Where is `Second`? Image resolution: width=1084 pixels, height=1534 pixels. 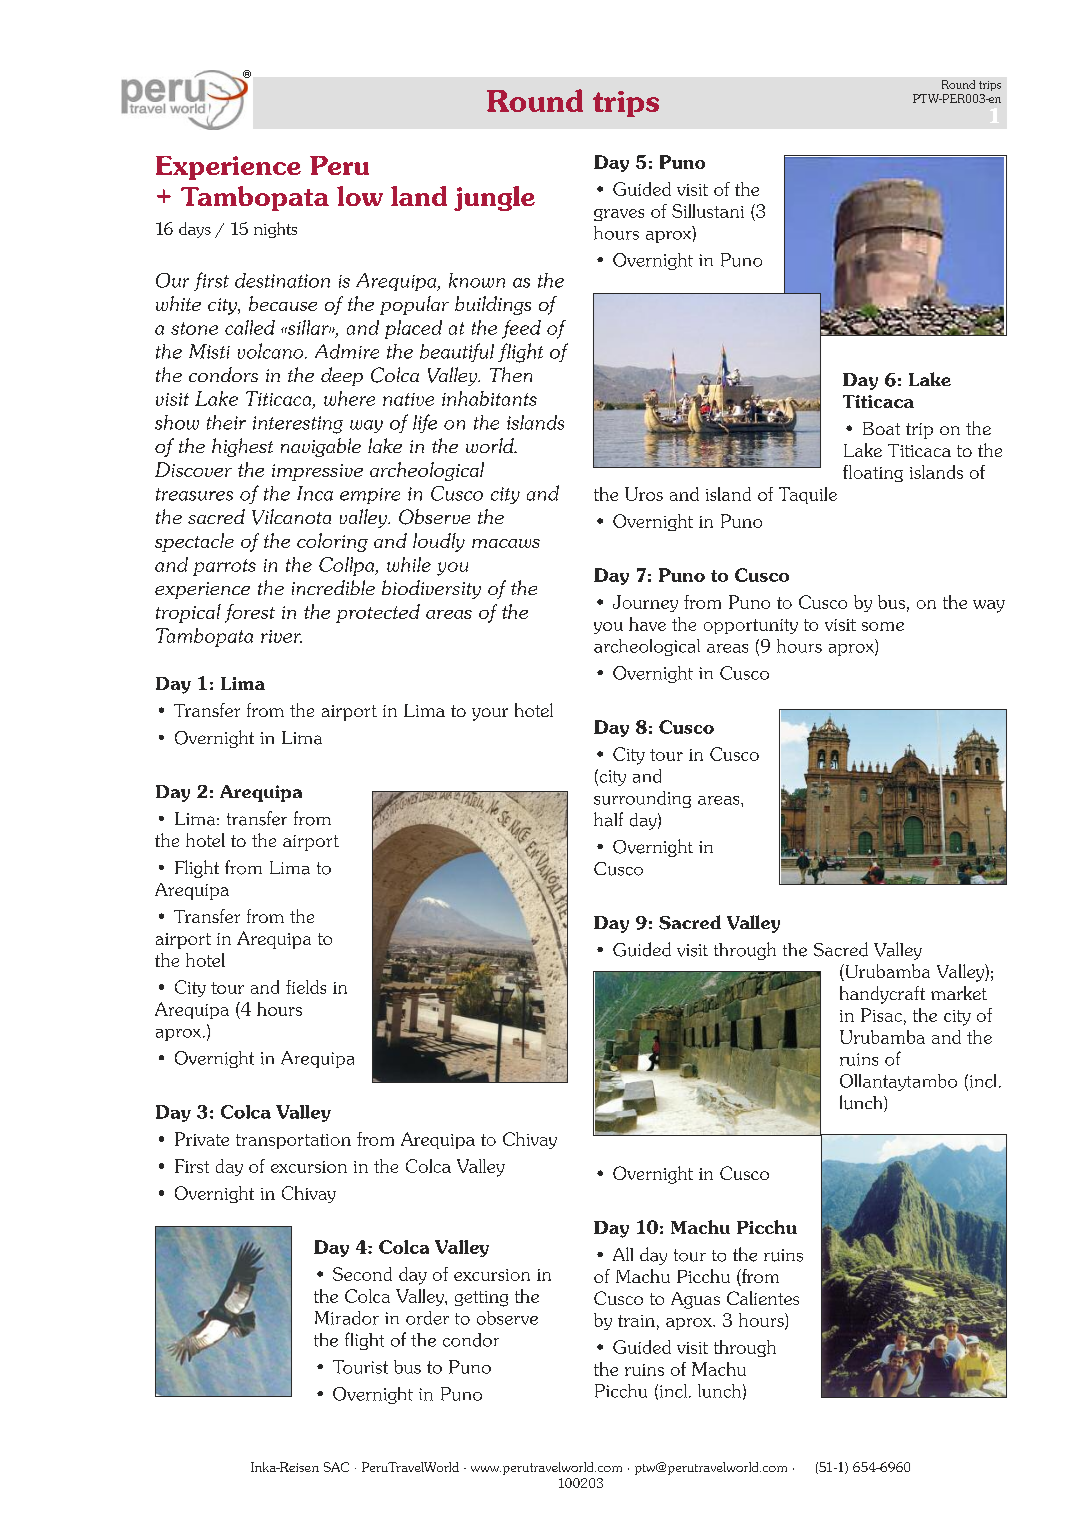 Second is located at coordinates (362, 1274).
